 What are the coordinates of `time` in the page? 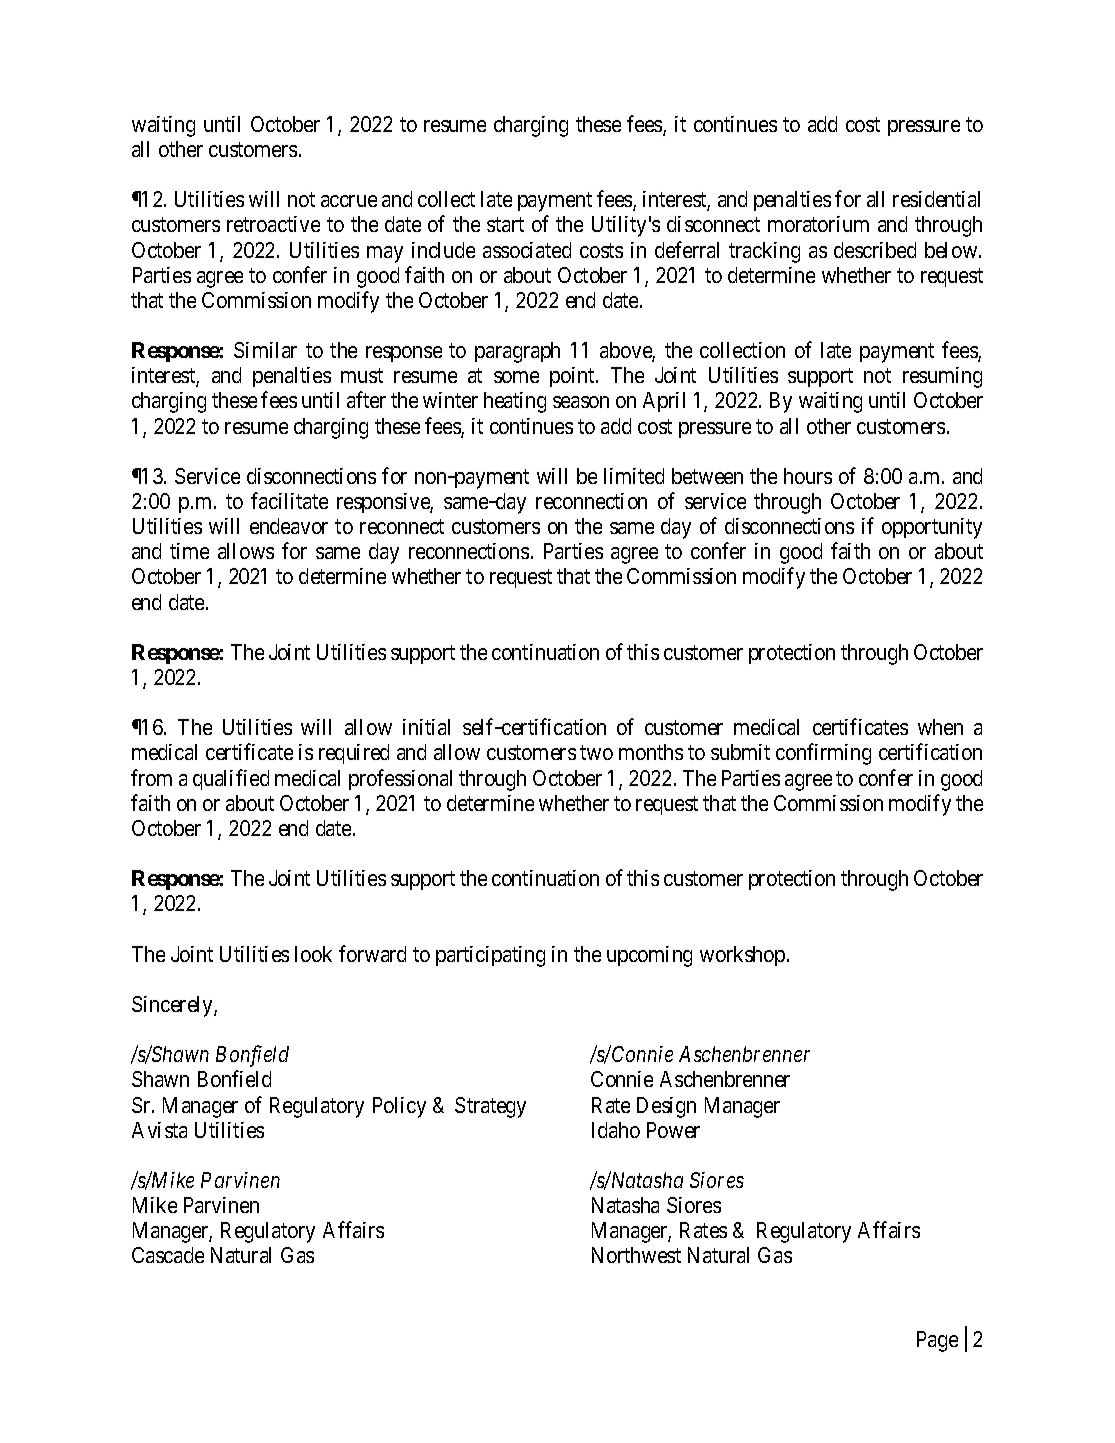 It's located at (189, 551).
